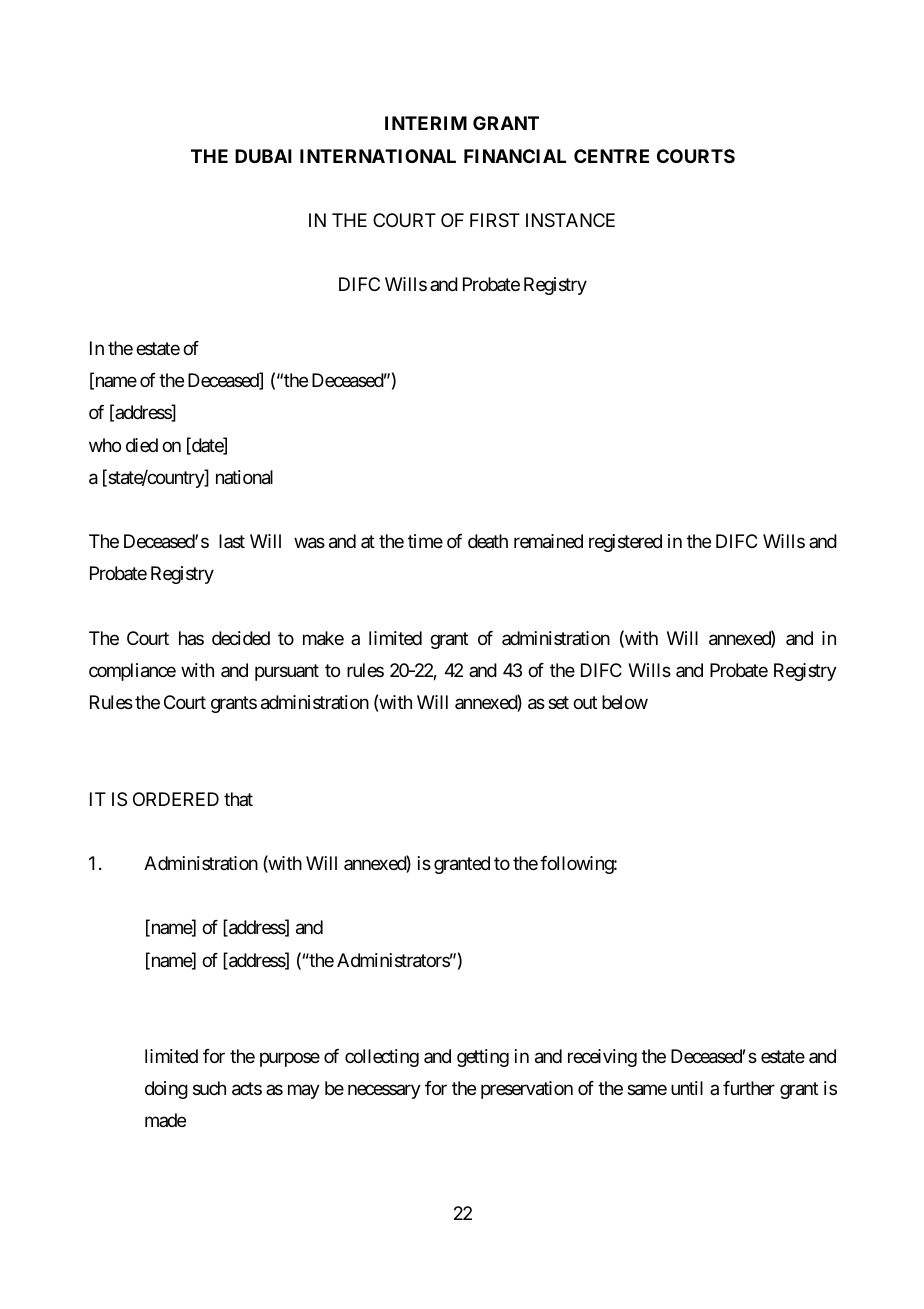 The height and width of the document is (1309, 924). What do you see at coordinates (263, 156) in the document?
I see `DUBAI` at bounding box center [263, 156].
